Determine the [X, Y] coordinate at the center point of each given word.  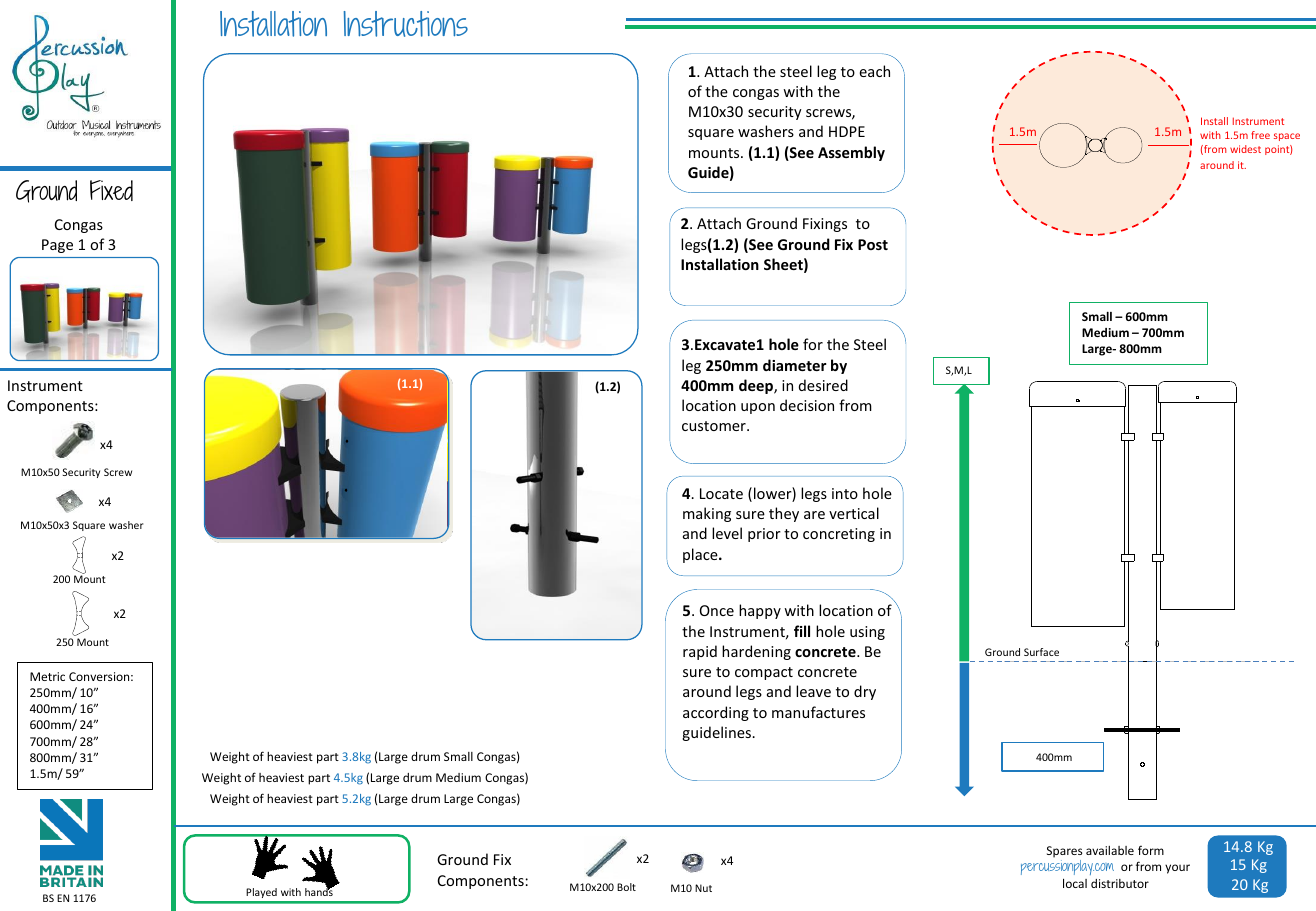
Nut [703, 888]
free [1260, 135]
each [874, 71]
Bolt [626, 887]
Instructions [406, 24]
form [1151, 850]
